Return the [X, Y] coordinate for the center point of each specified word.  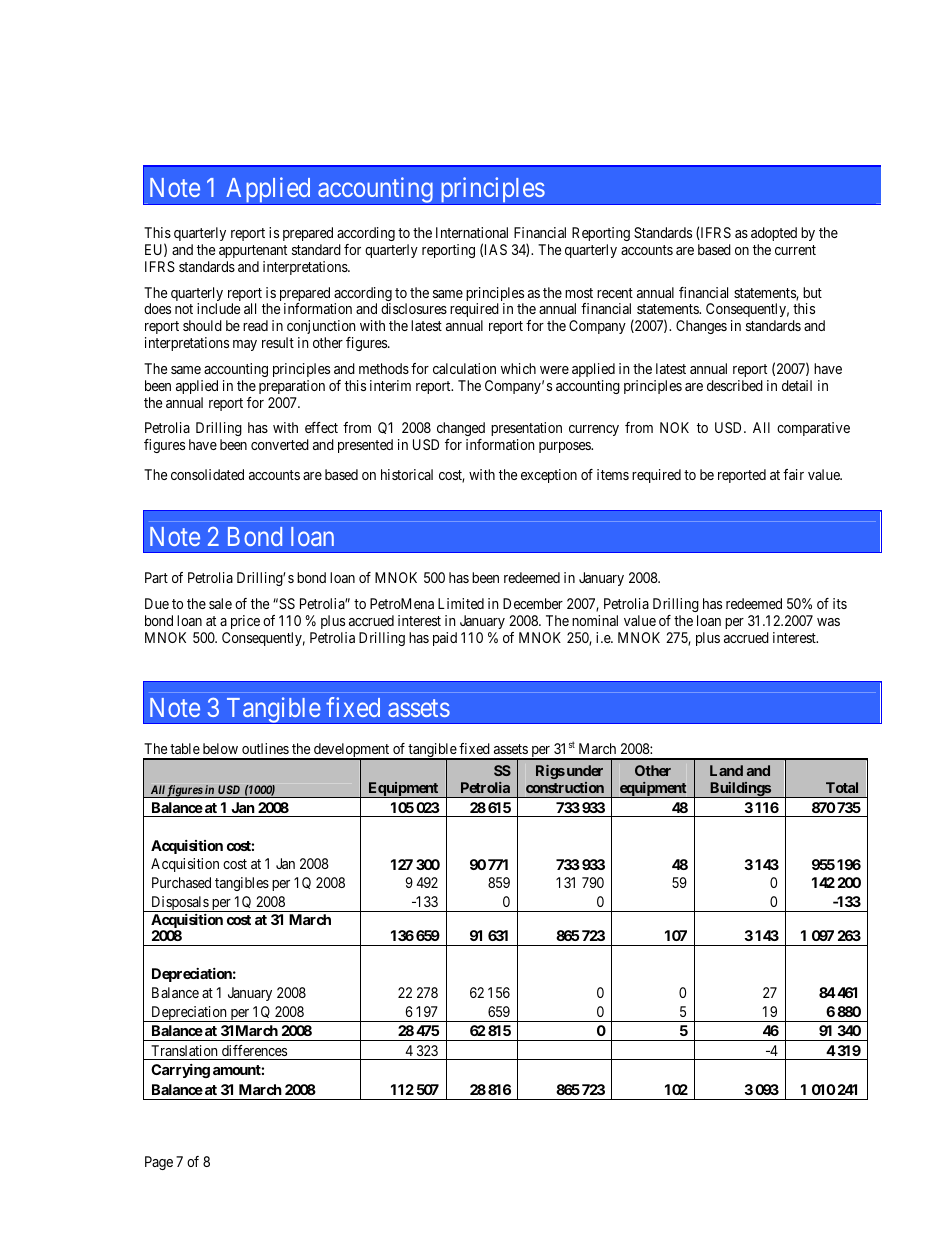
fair [793, 474]
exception [549, 476]
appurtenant [253, 251]
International [472, 232]
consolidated [207, 474]
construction [565, 787]
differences [254, 1050]
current [795, 250]
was [828, 622]
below [220, 748]
